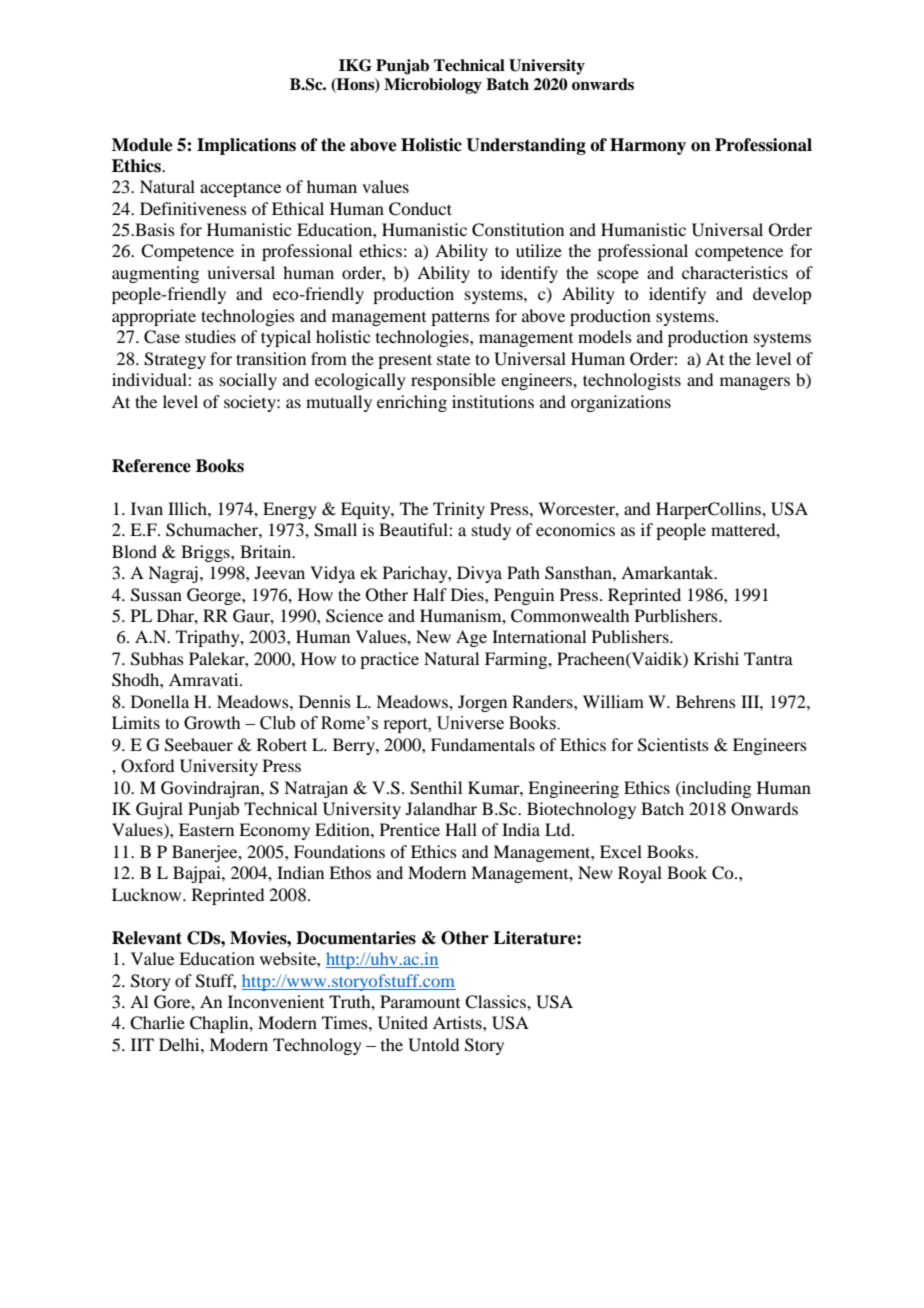  What do you see at coordinates (479, 574) in the screenshot?
I see `Divya` at bounding box center [479, 574].
